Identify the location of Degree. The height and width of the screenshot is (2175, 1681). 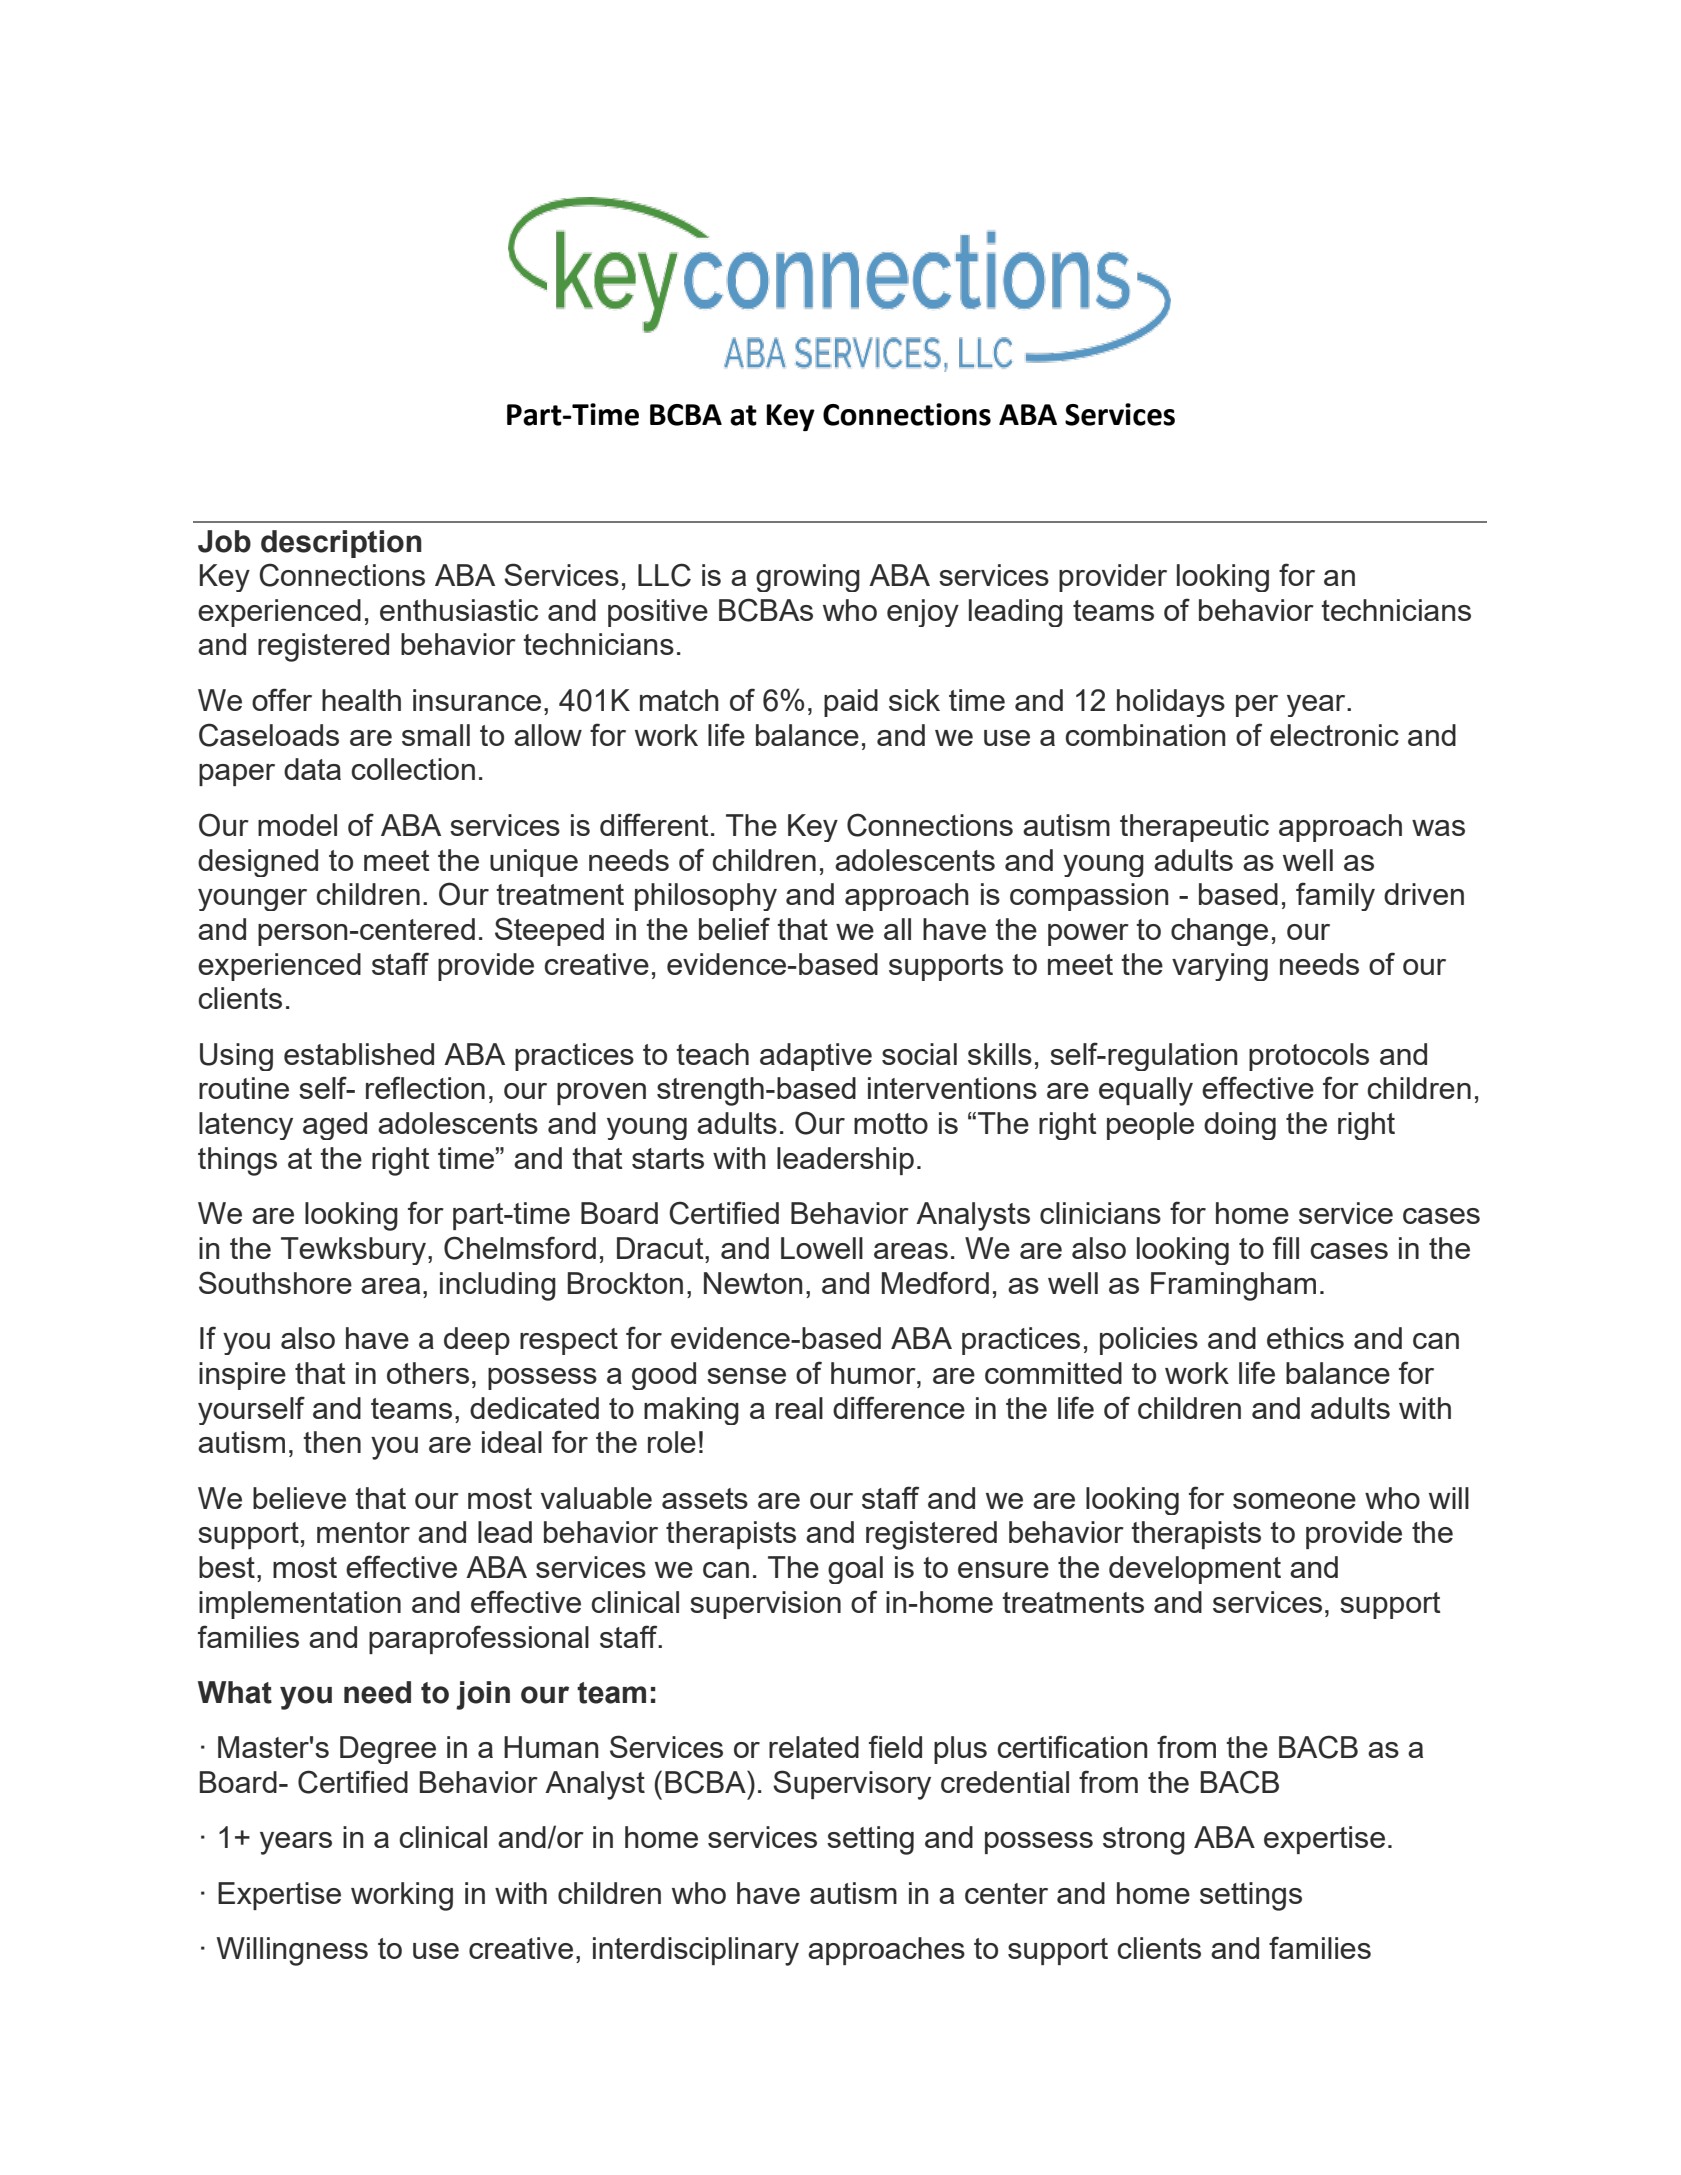
(388, 1750).
